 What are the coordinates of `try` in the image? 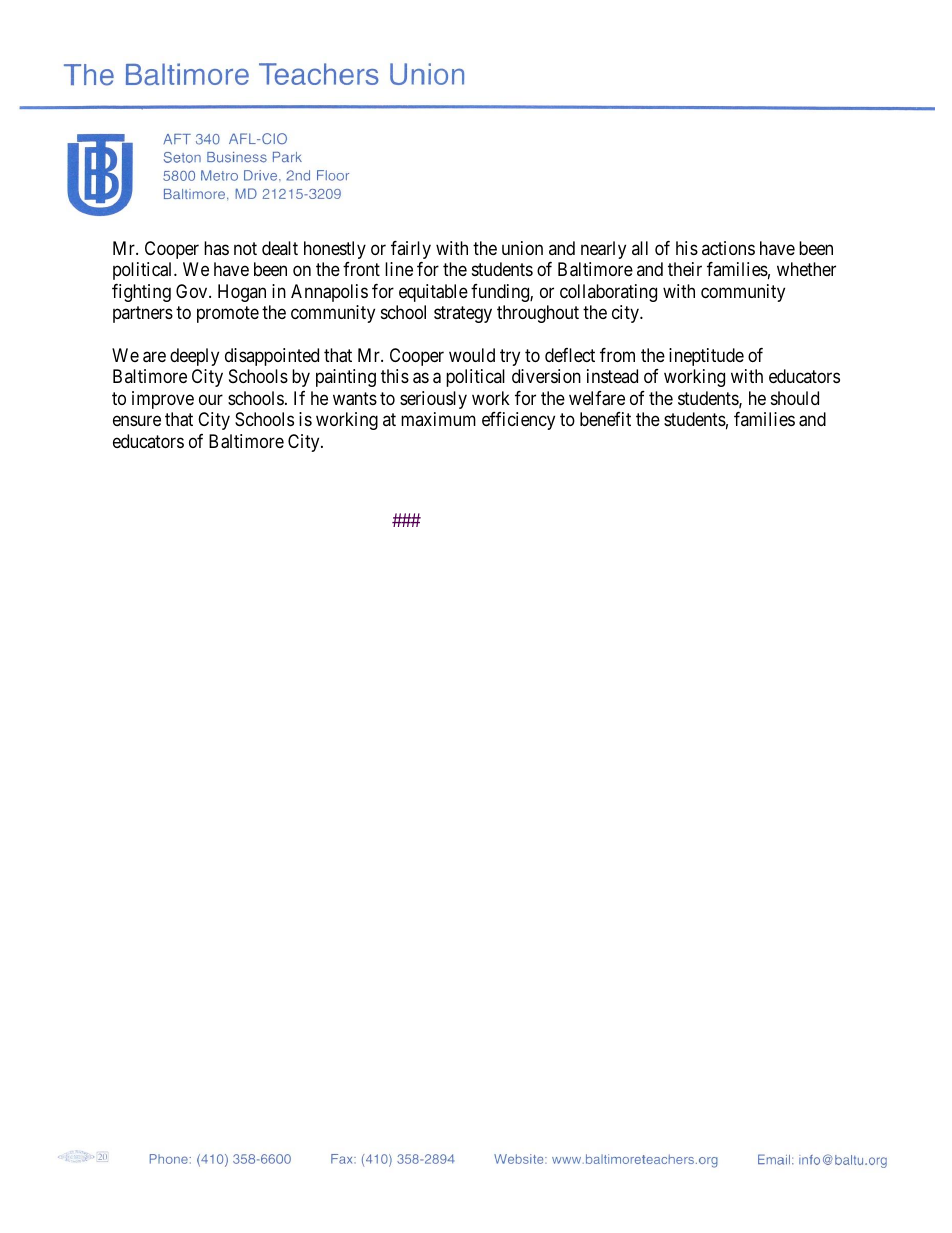 It's located at (510, 357).
